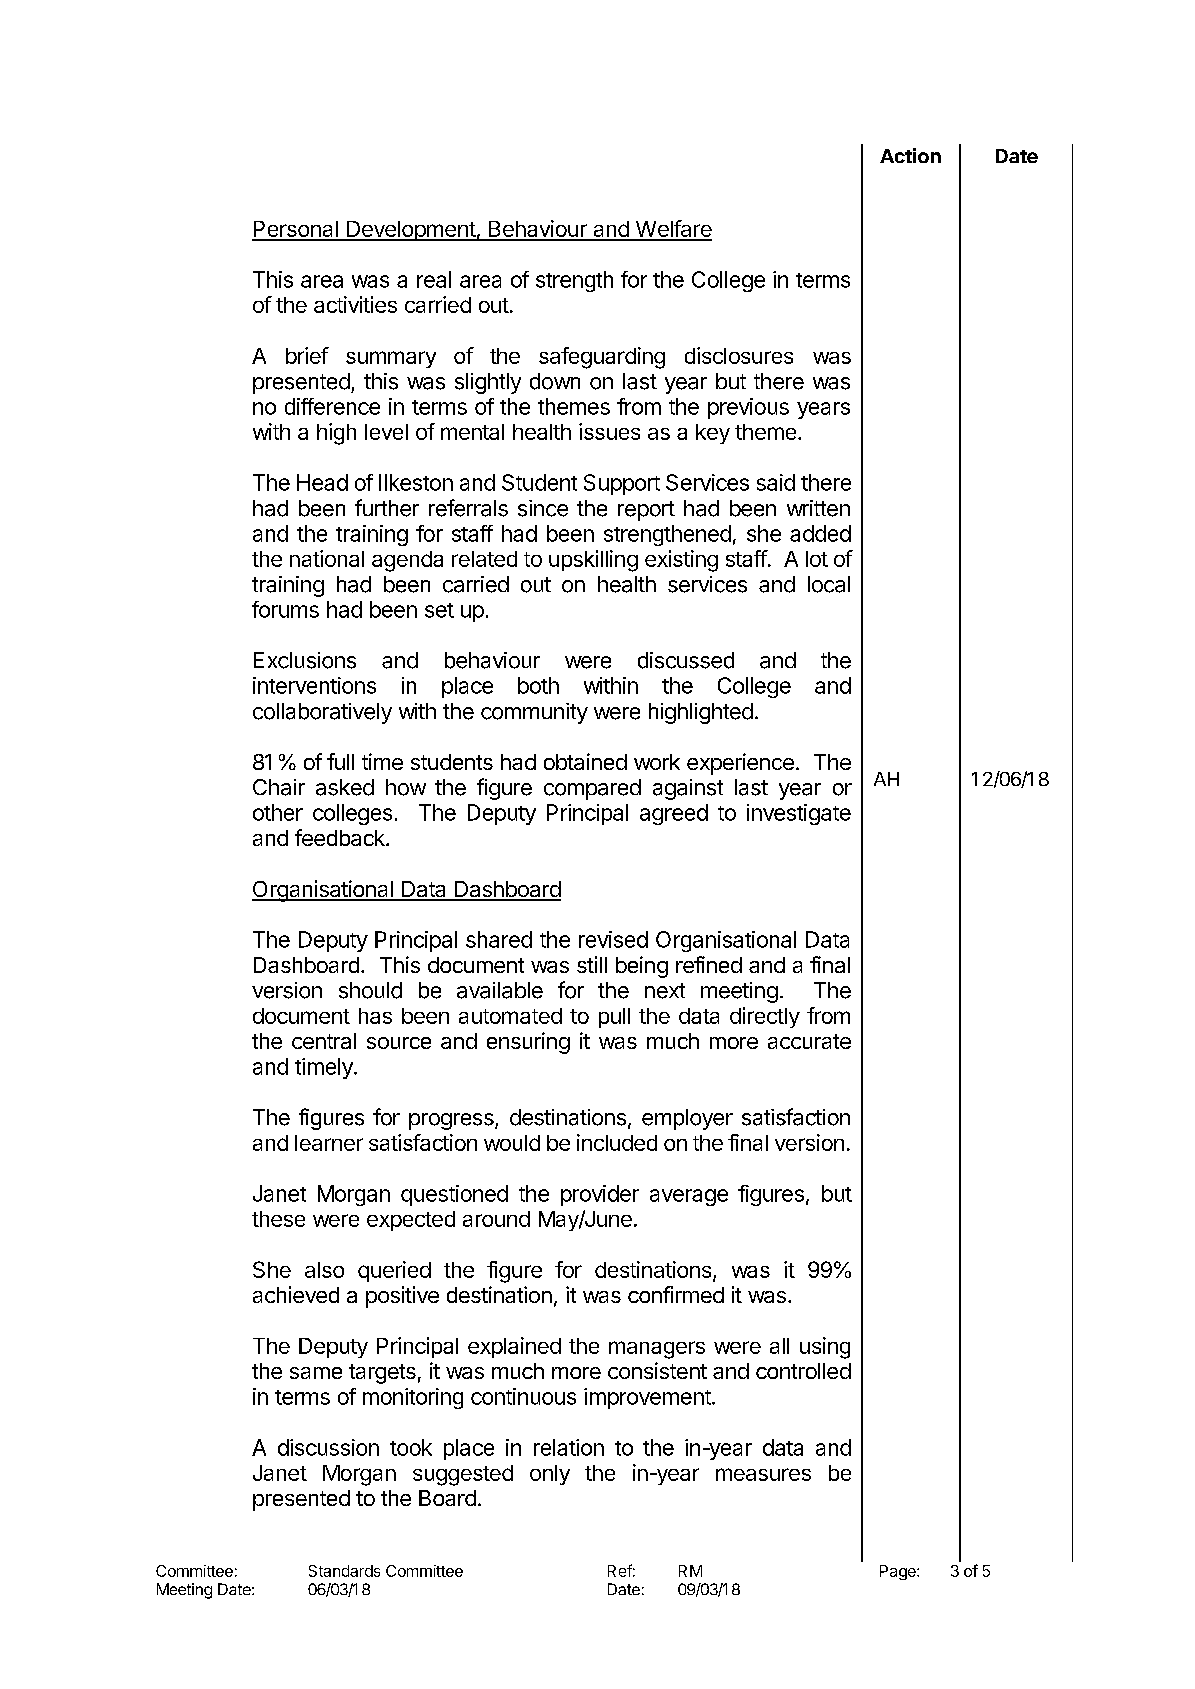 The height and width of the screenshot is (1689, 1195). What do you see at coordinates (341, 837) in the screenshot?
I see `feedback` at bounding box center [341, 837].
